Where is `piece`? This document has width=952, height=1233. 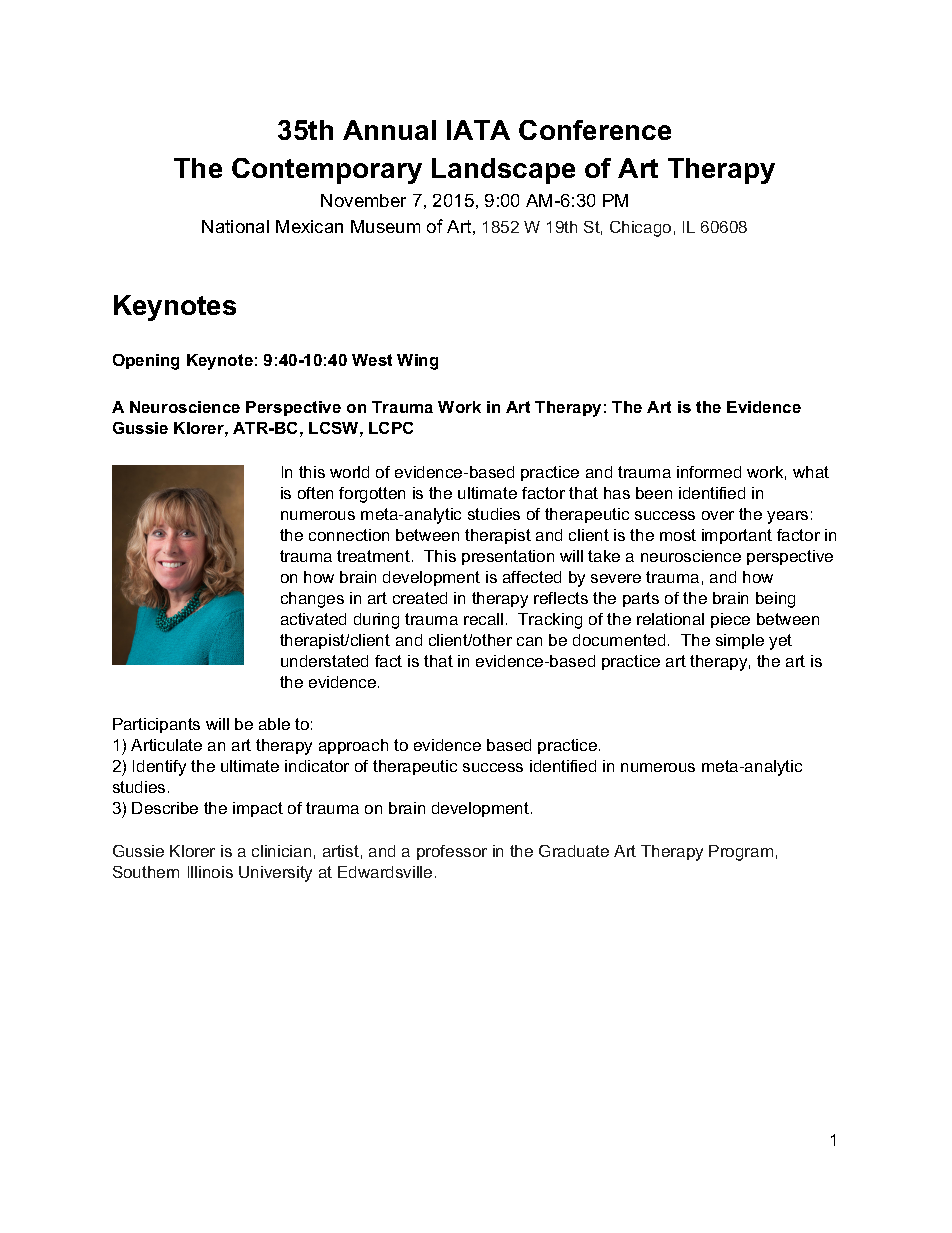
piece is located at coordinates (730, 620).
